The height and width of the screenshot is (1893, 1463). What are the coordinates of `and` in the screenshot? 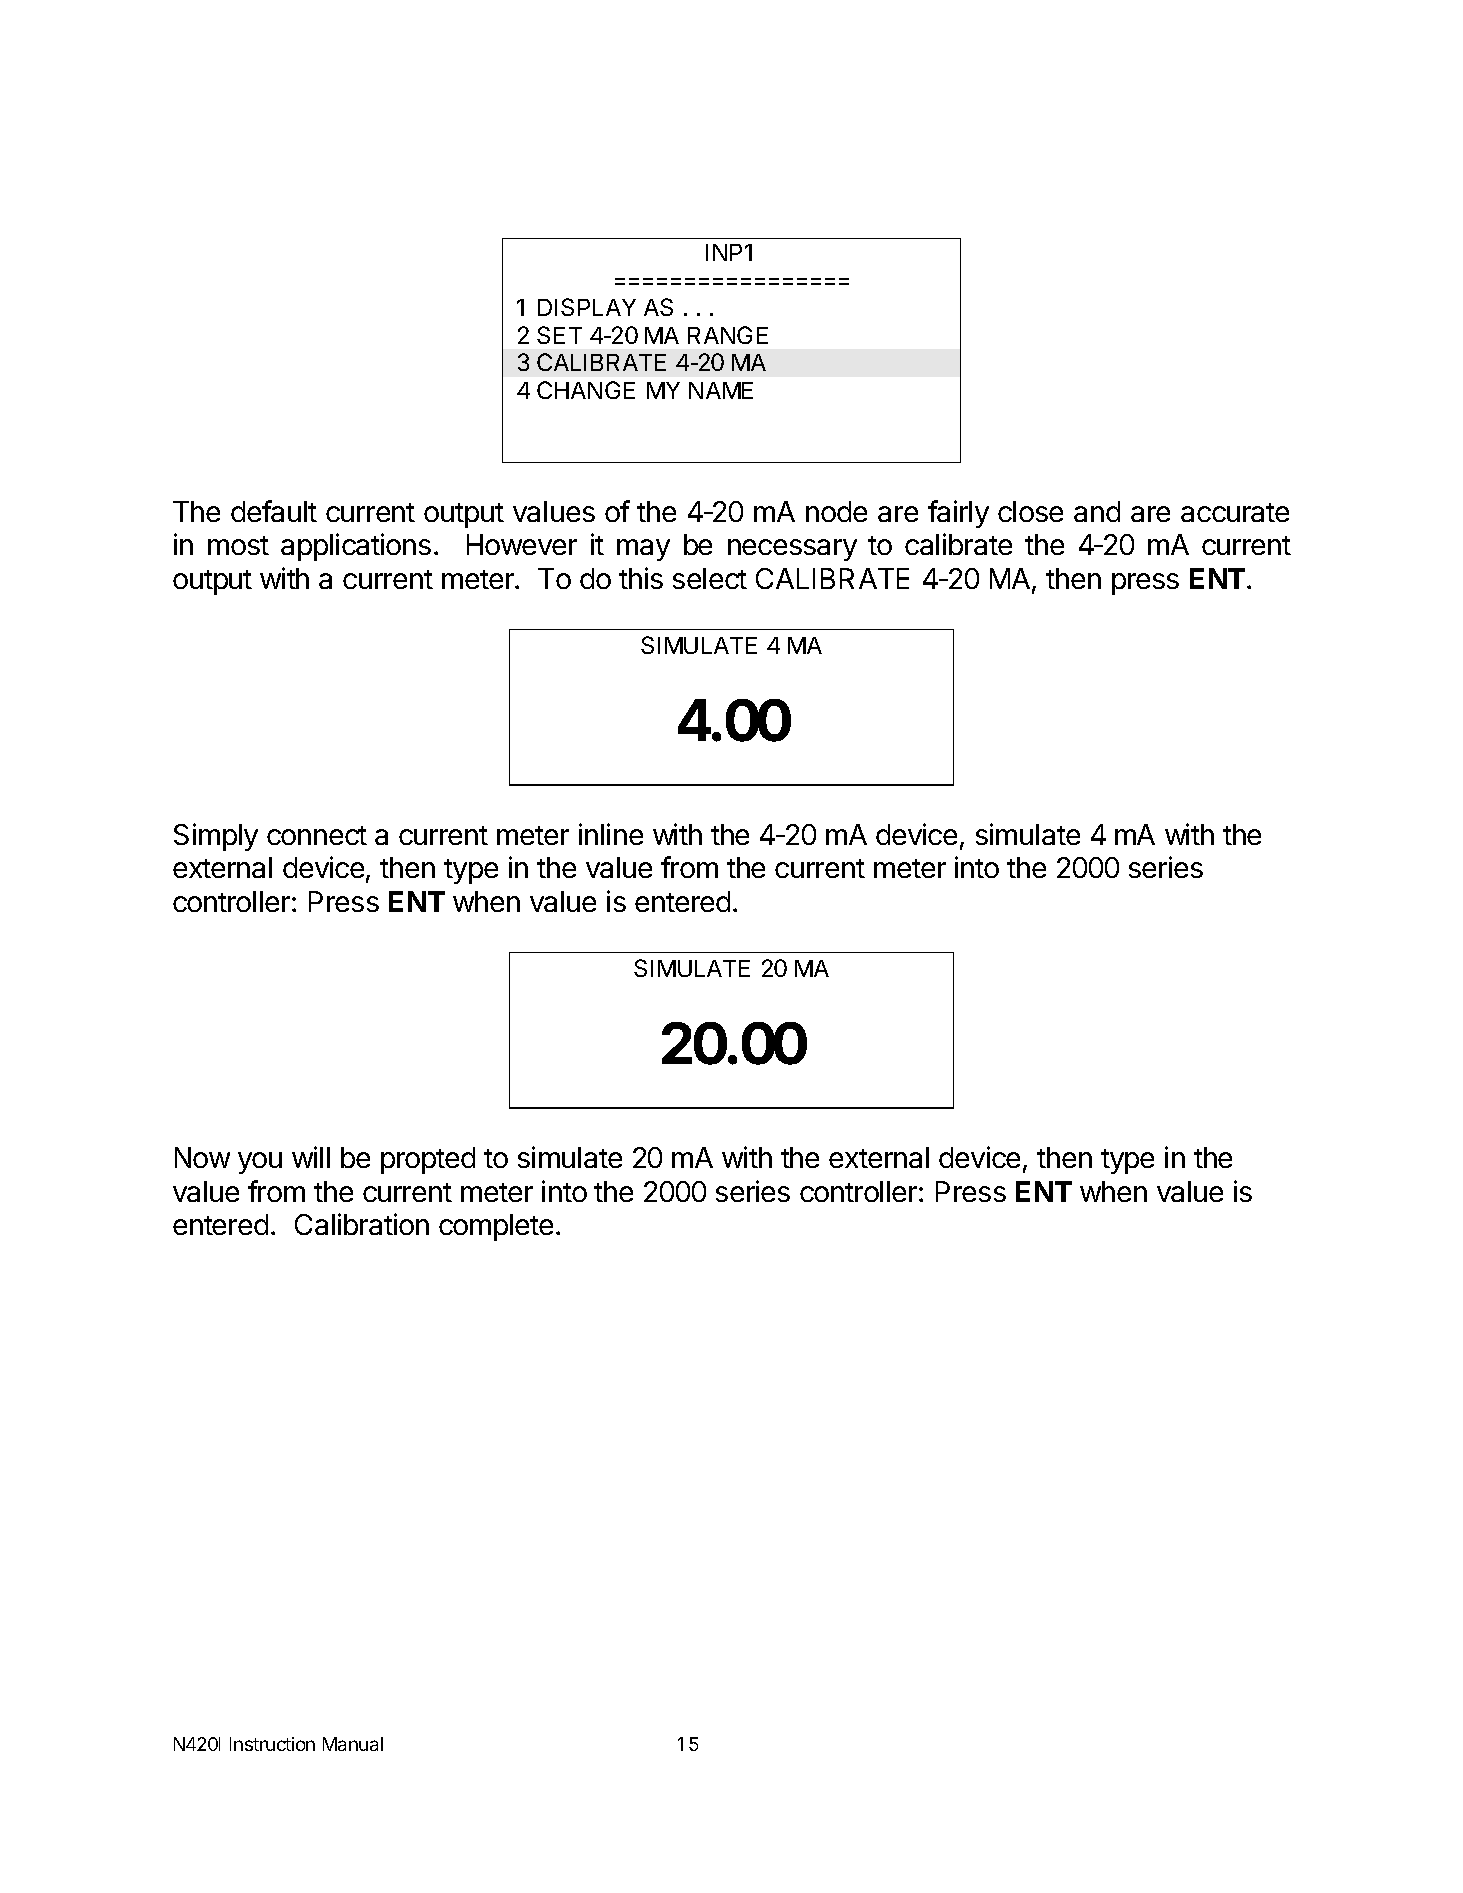 It's located at (1097, 511).
